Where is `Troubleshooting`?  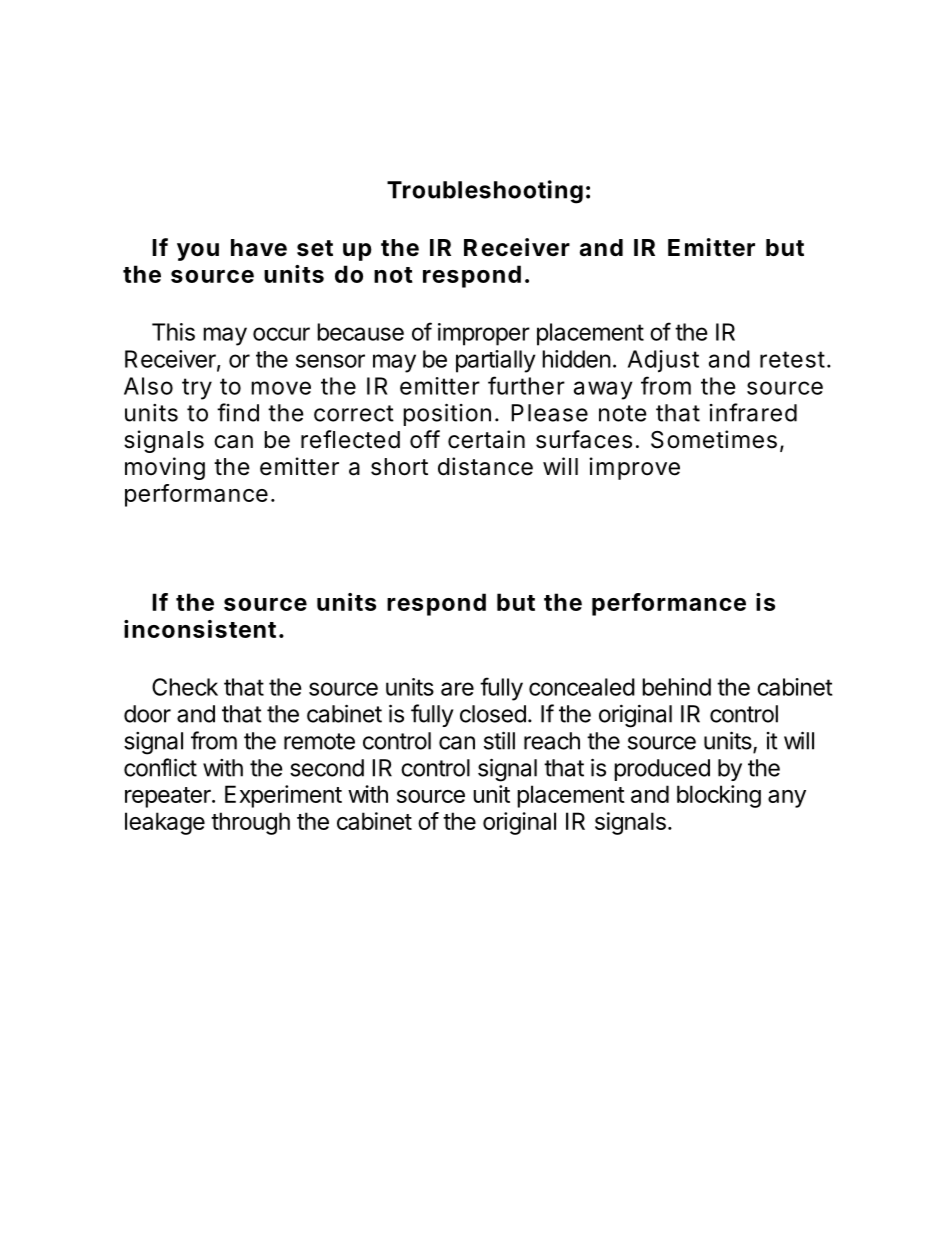
Troubleshooting is located at coordinates (485, 192).
